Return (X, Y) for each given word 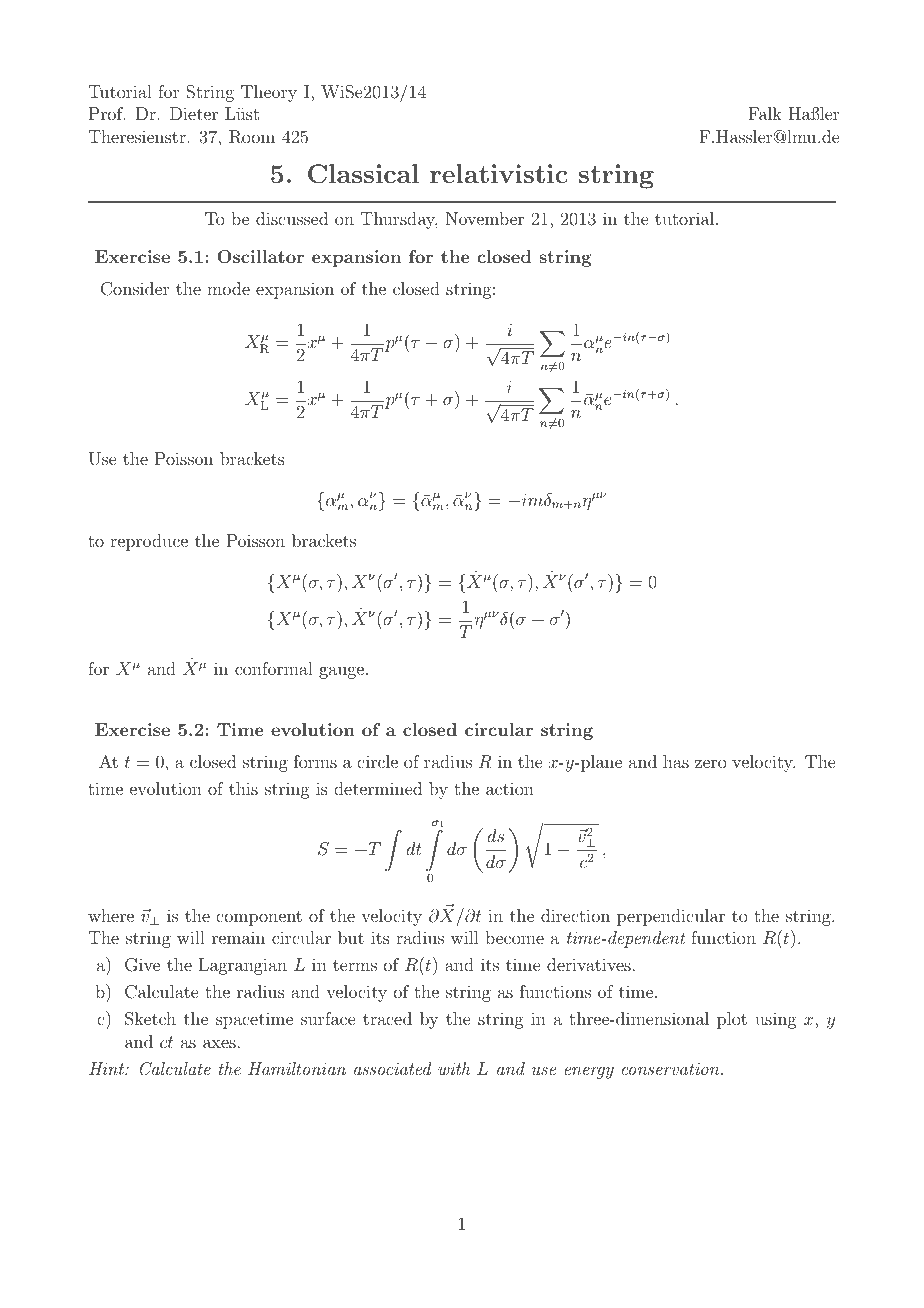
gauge (341, 672)
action (510, 788)
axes (219, 1043)
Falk (765, 113)
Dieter (194, 113)
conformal (274, 668)
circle (377, 761)
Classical (363, 174)
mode (228, 288)
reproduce (149, 542)
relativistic (498, 173)
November (485, 218)
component (259, 918)
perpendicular (671, 917)
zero (710, 763)
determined (378, 788)
